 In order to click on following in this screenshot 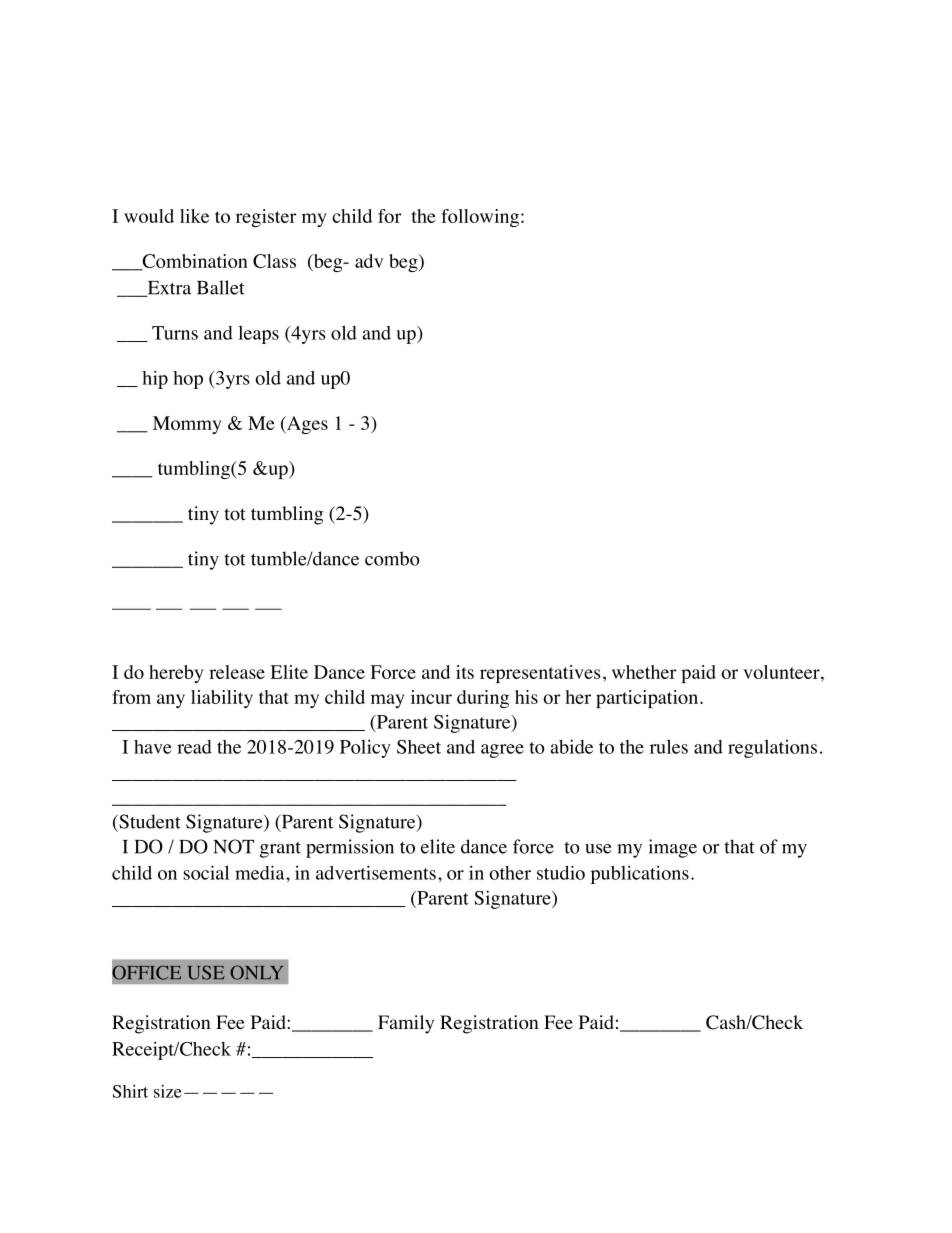, I will do `click(481, 218)`.
